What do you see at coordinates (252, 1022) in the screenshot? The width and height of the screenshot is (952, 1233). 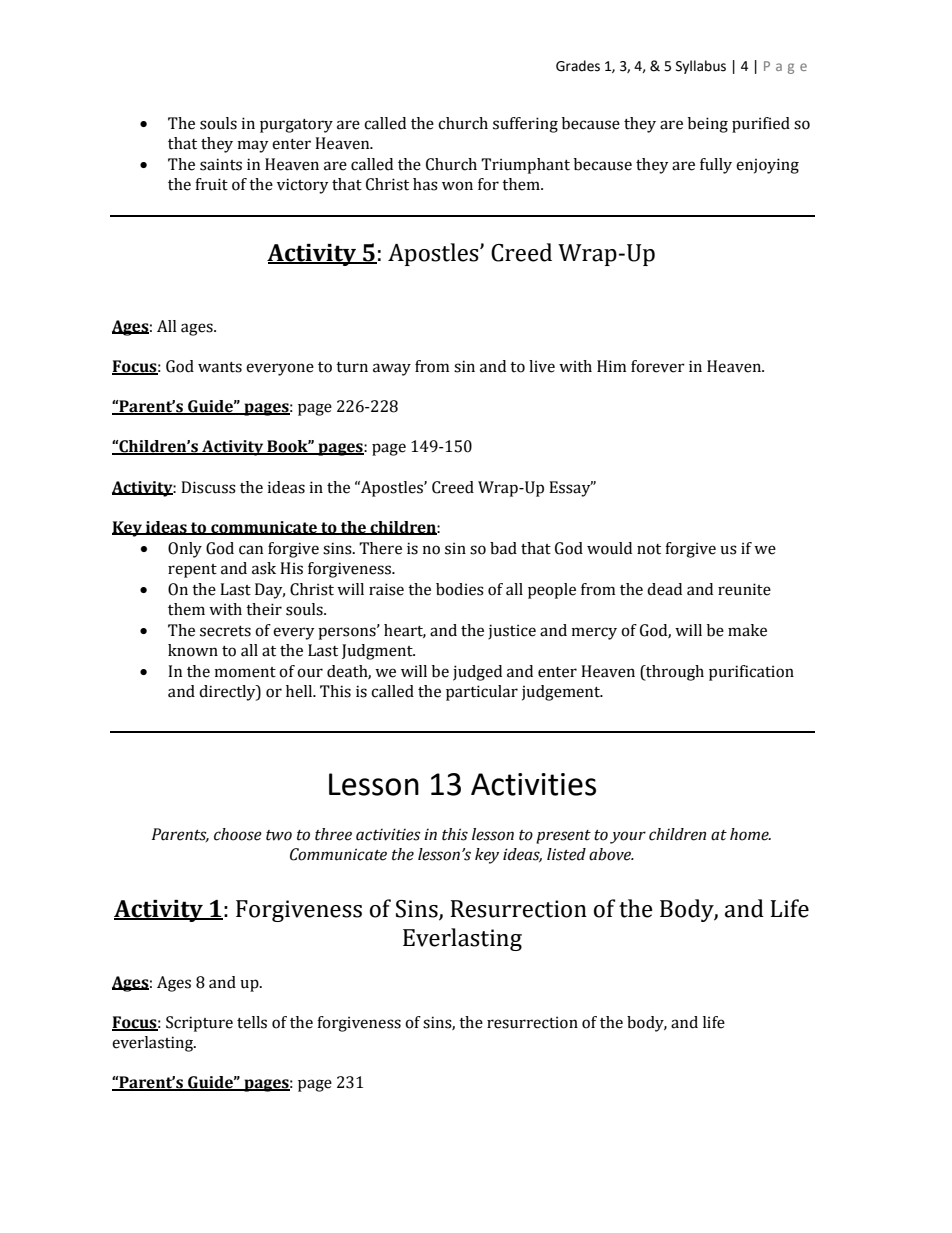 I see `tells` at bounding box center [252, 1022].
